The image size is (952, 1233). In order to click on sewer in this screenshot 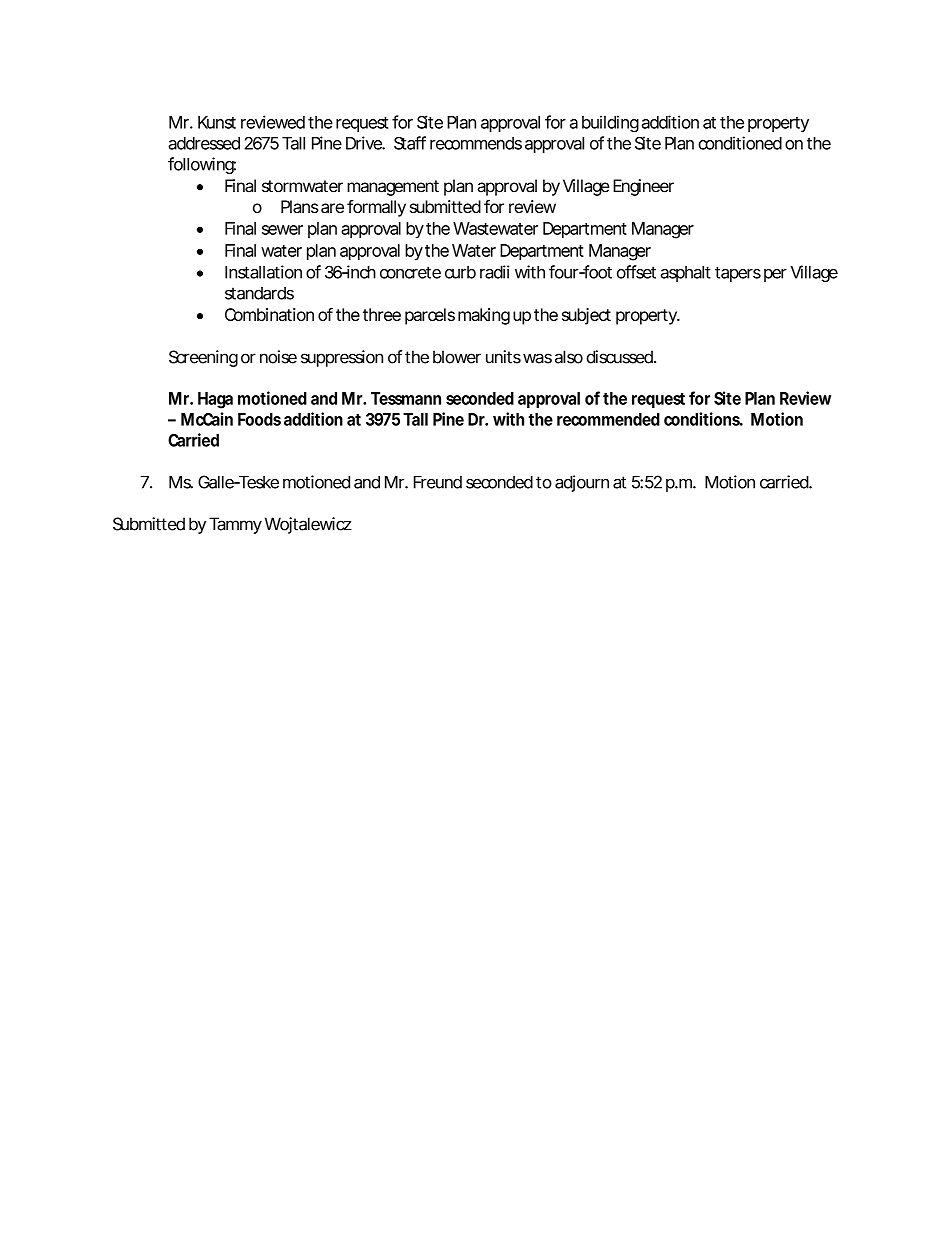, I will do `click(282, 230)`.
